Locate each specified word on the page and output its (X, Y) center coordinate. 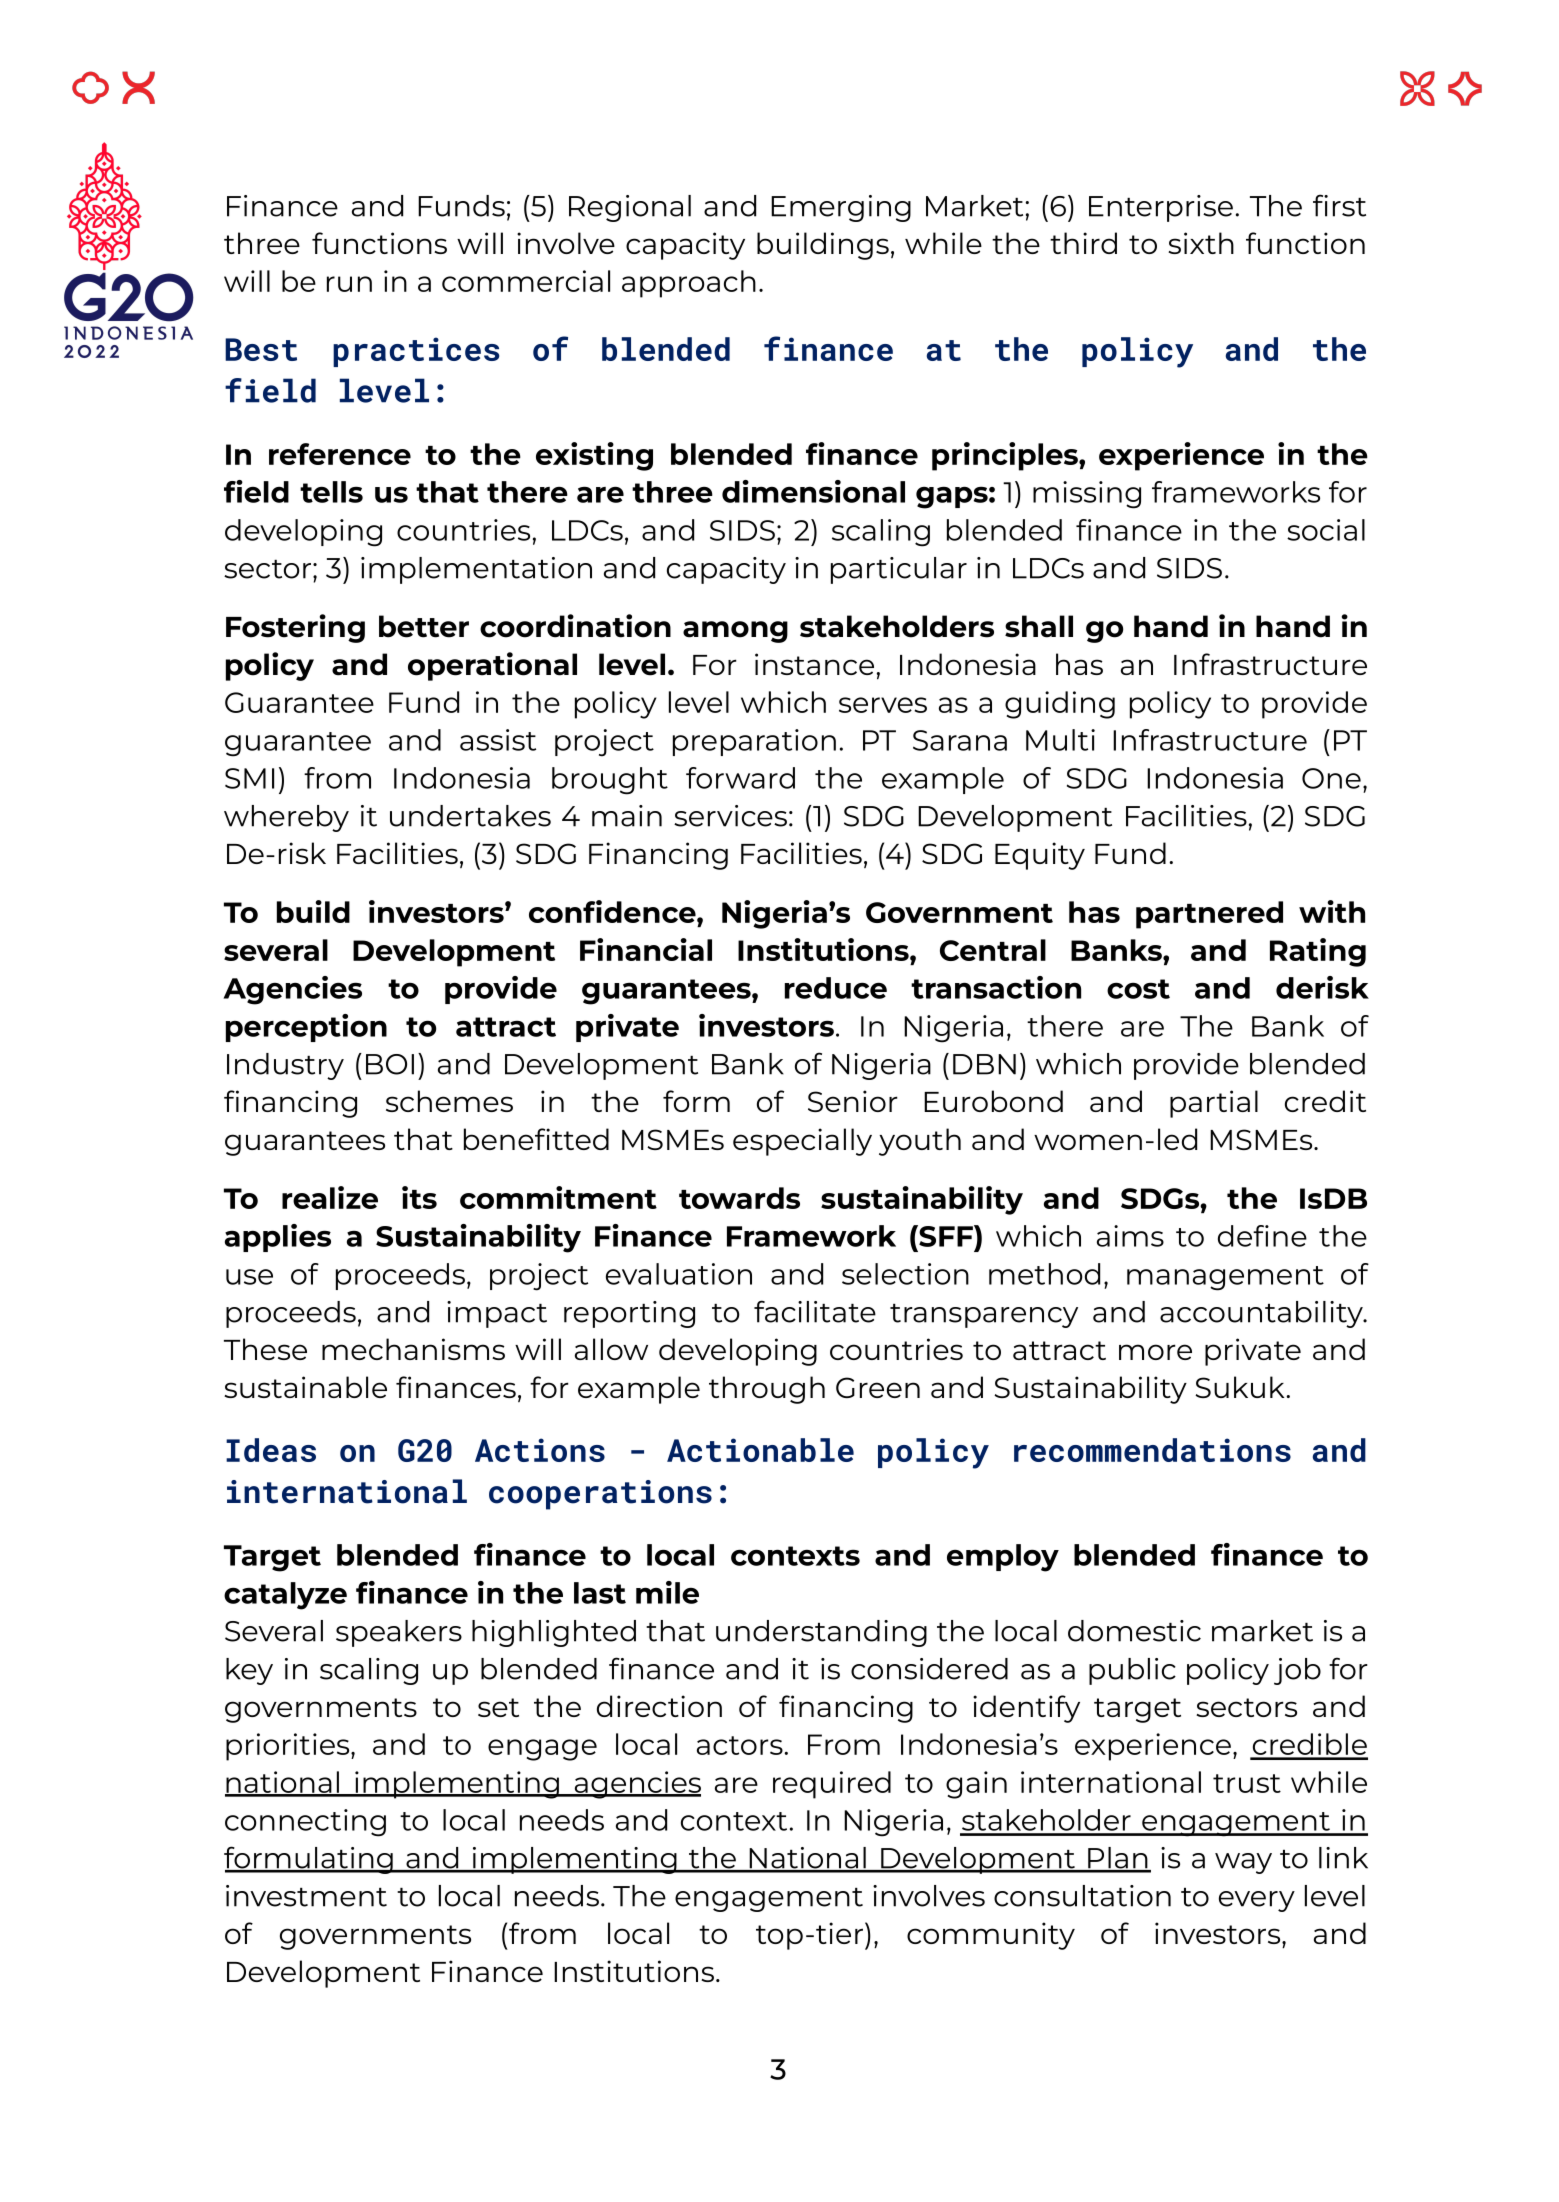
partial (1214, 1104)
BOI (390, 1064)
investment (306, 1896)
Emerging (841, 208)
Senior (853, 1101)
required (832, 1785)
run (349, 284)
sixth (1201, 243)
